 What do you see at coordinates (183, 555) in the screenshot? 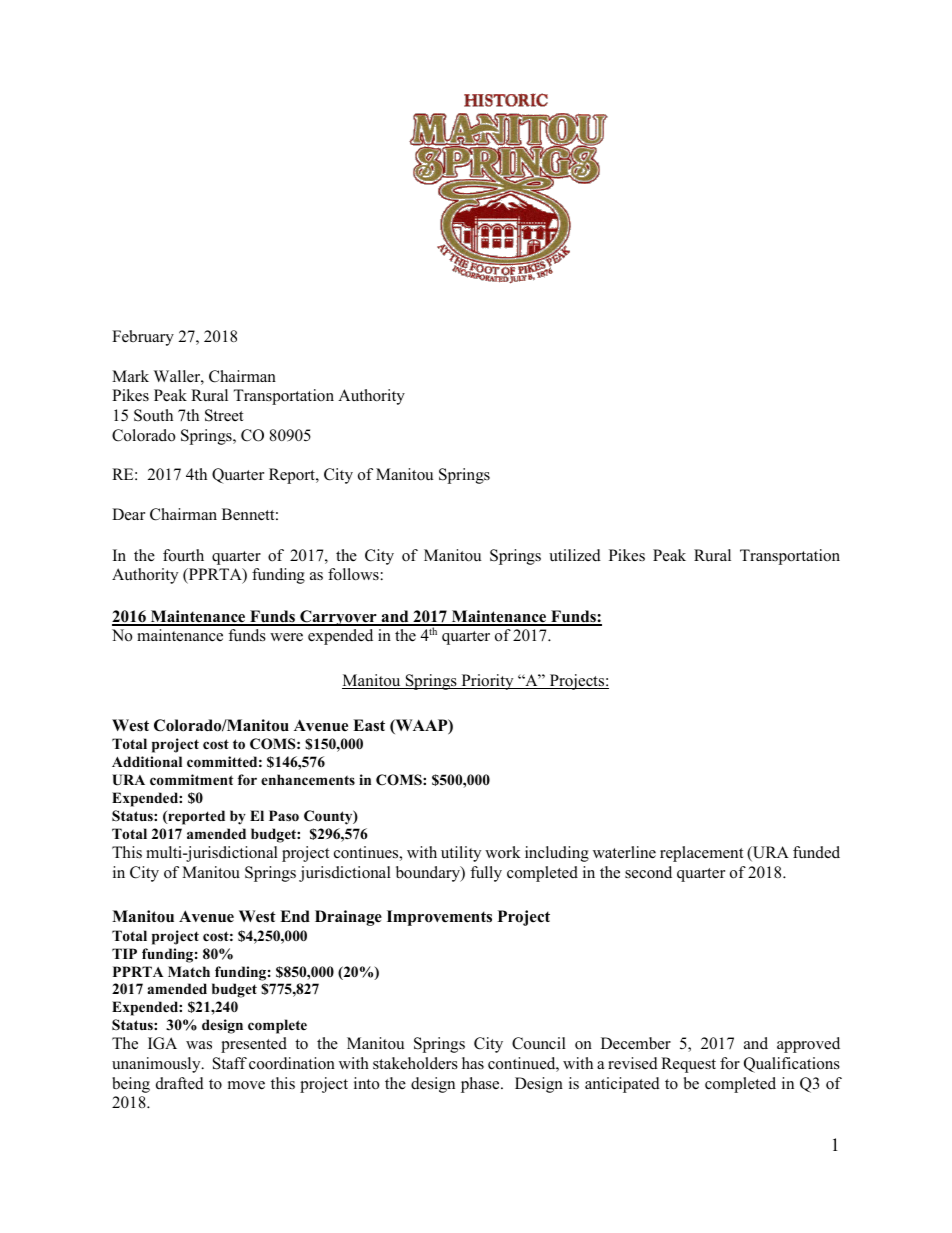
I see `fourth` at bounding box center [183, 555].
